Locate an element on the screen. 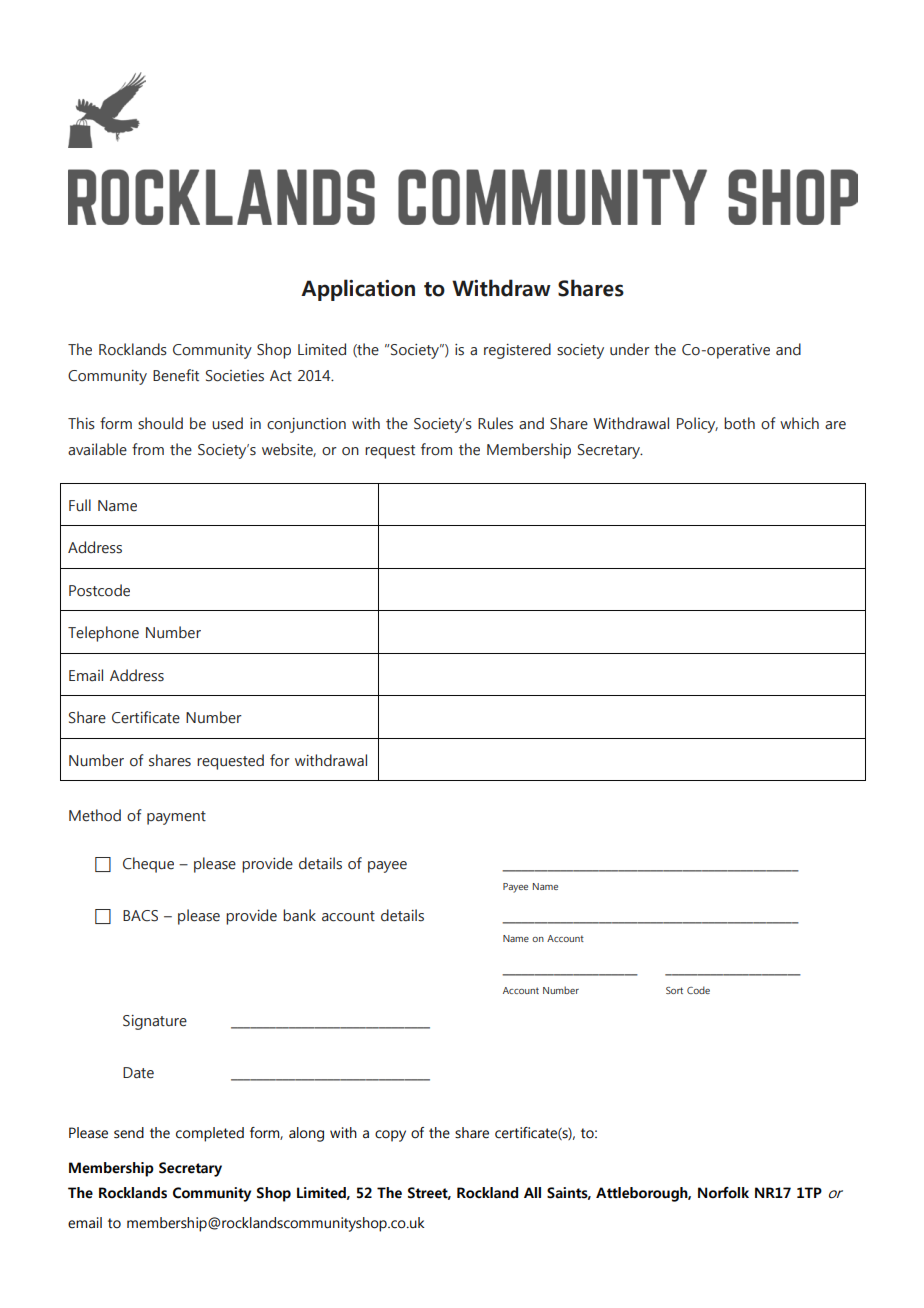 This screenshot has height=1308, width=924. payment is located at coordinates (176, 818).
